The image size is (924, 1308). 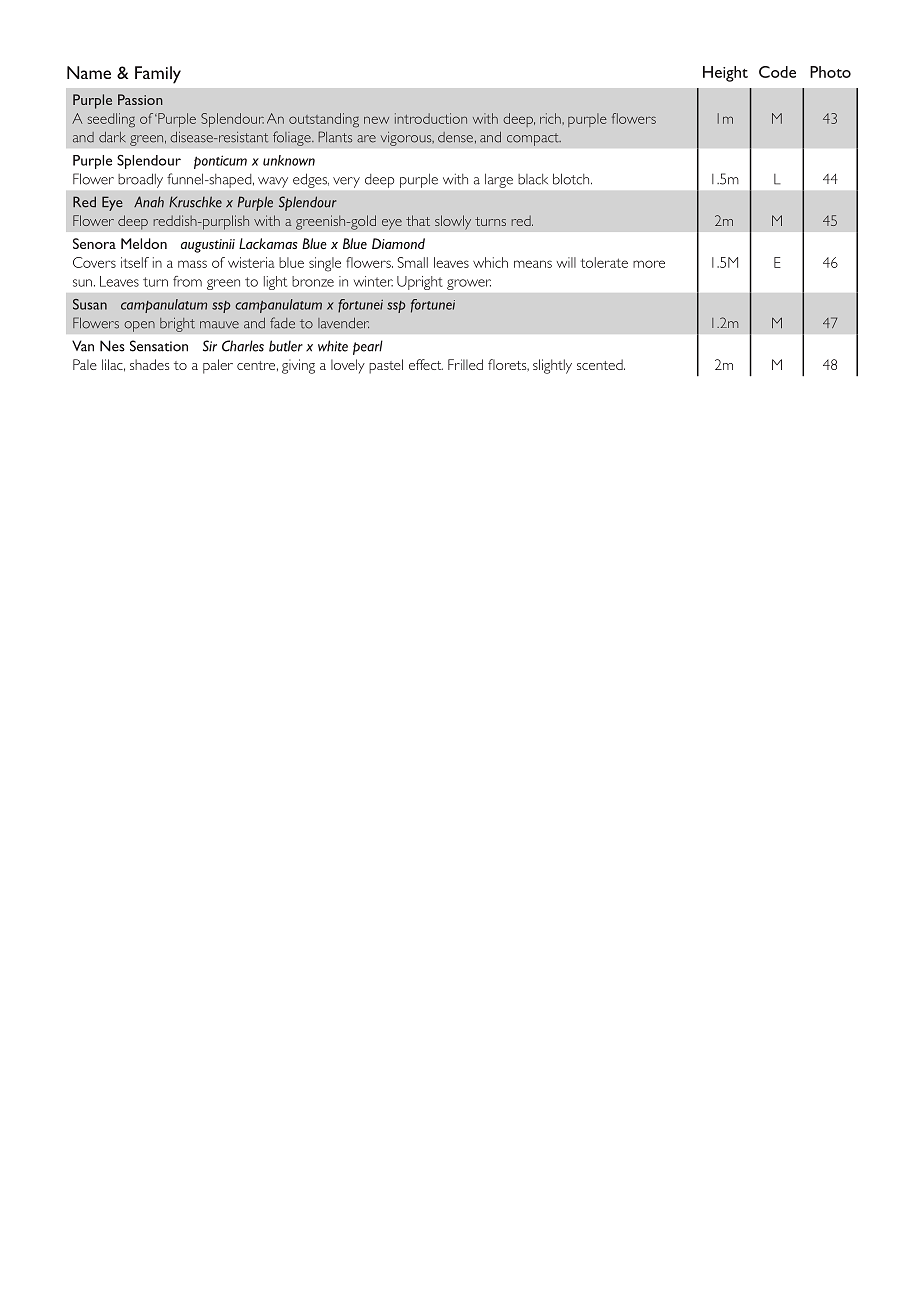 I want to click on grower, so click(x=469, y=284).
